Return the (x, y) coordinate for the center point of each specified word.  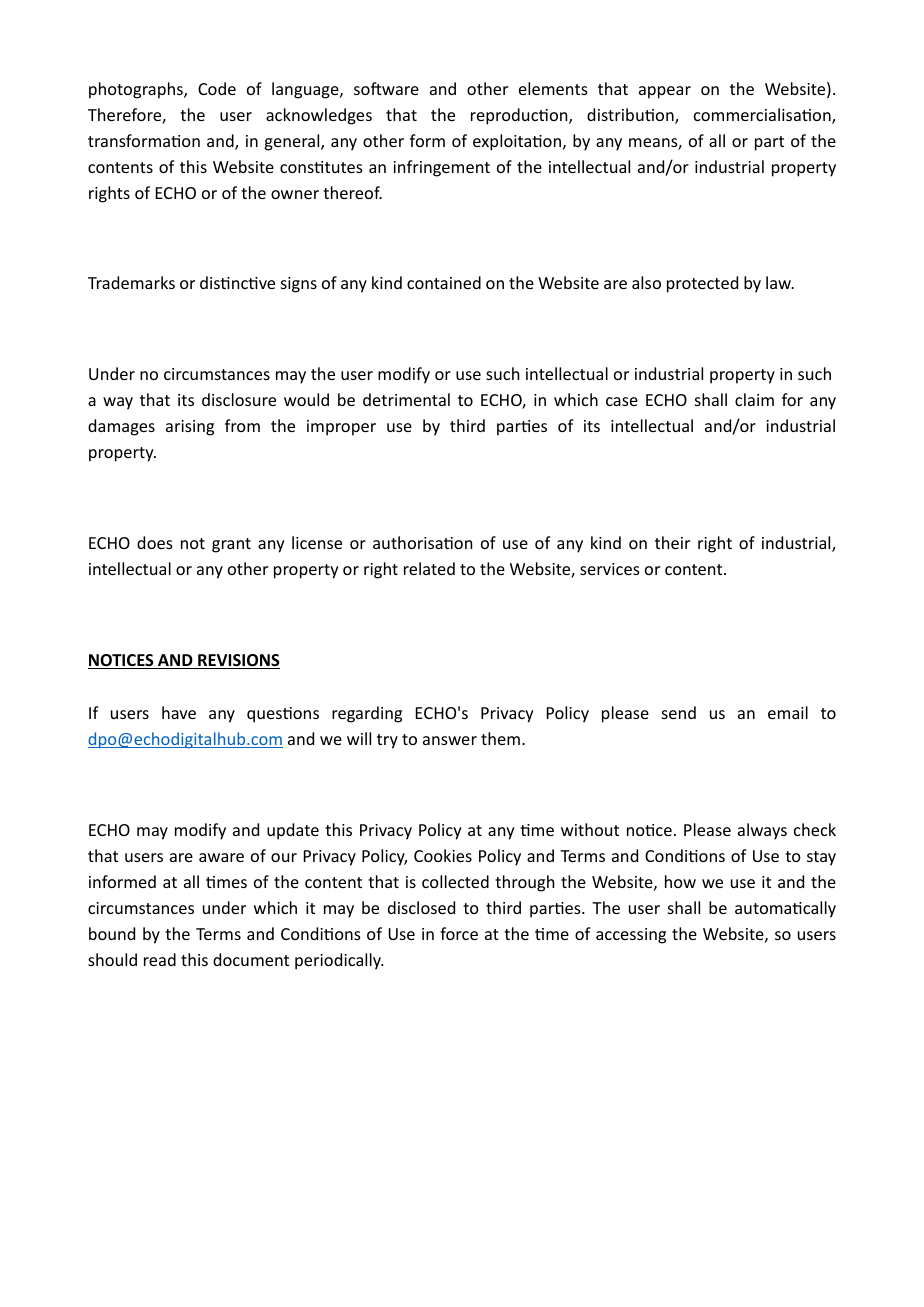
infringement (441, 168)
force (459, 933)
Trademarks (131, 282)
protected (702, 284)
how (680, 881)
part (769, 143)
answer (450, 740)
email (788, 712)
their (672, 542)
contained (444, 282)
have (179, 712)
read (160, 959)
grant (231, 545)
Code (217, 88)
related (429, 568)
